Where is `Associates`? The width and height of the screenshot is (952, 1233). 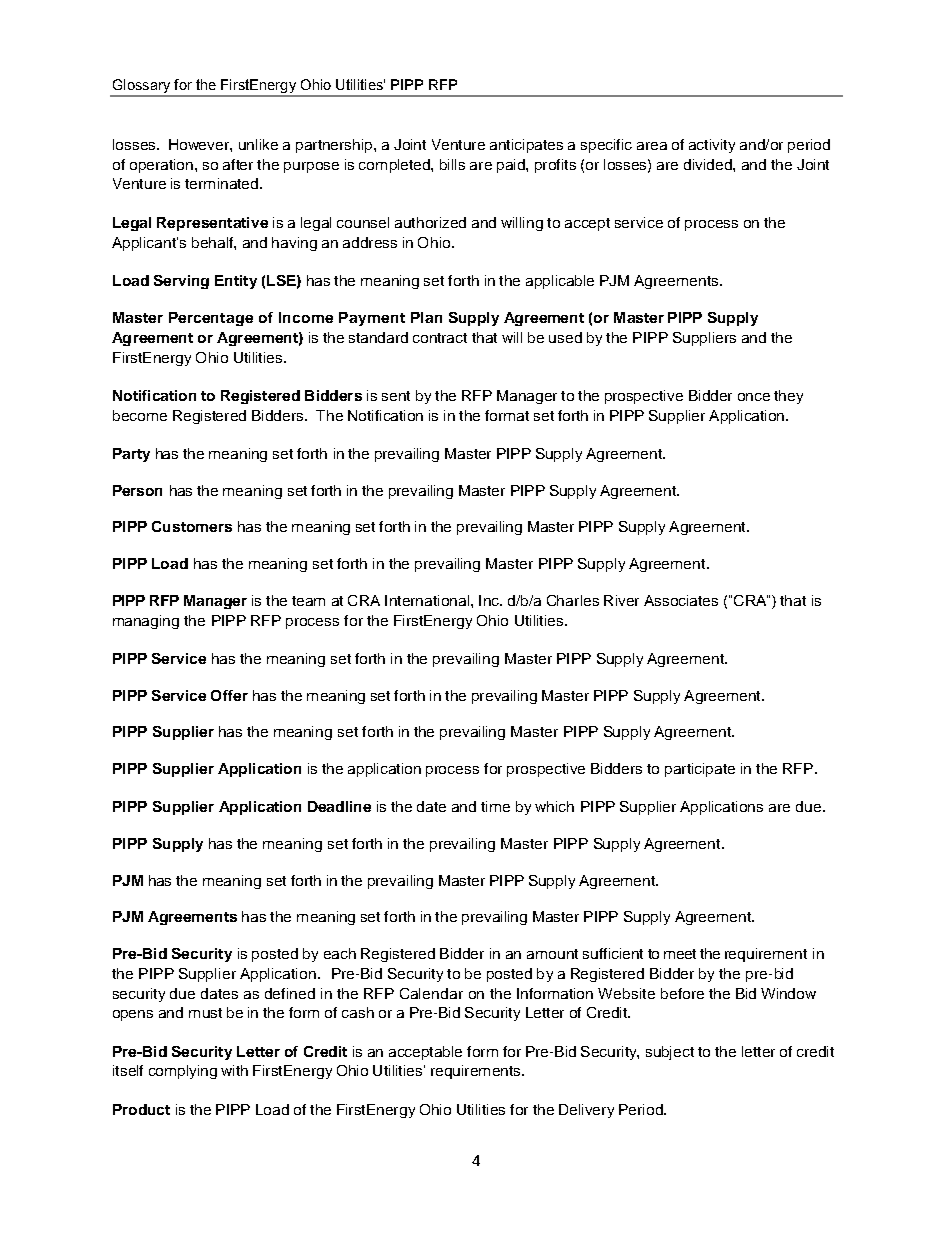
Associates is located at coordinates (681, 600).
